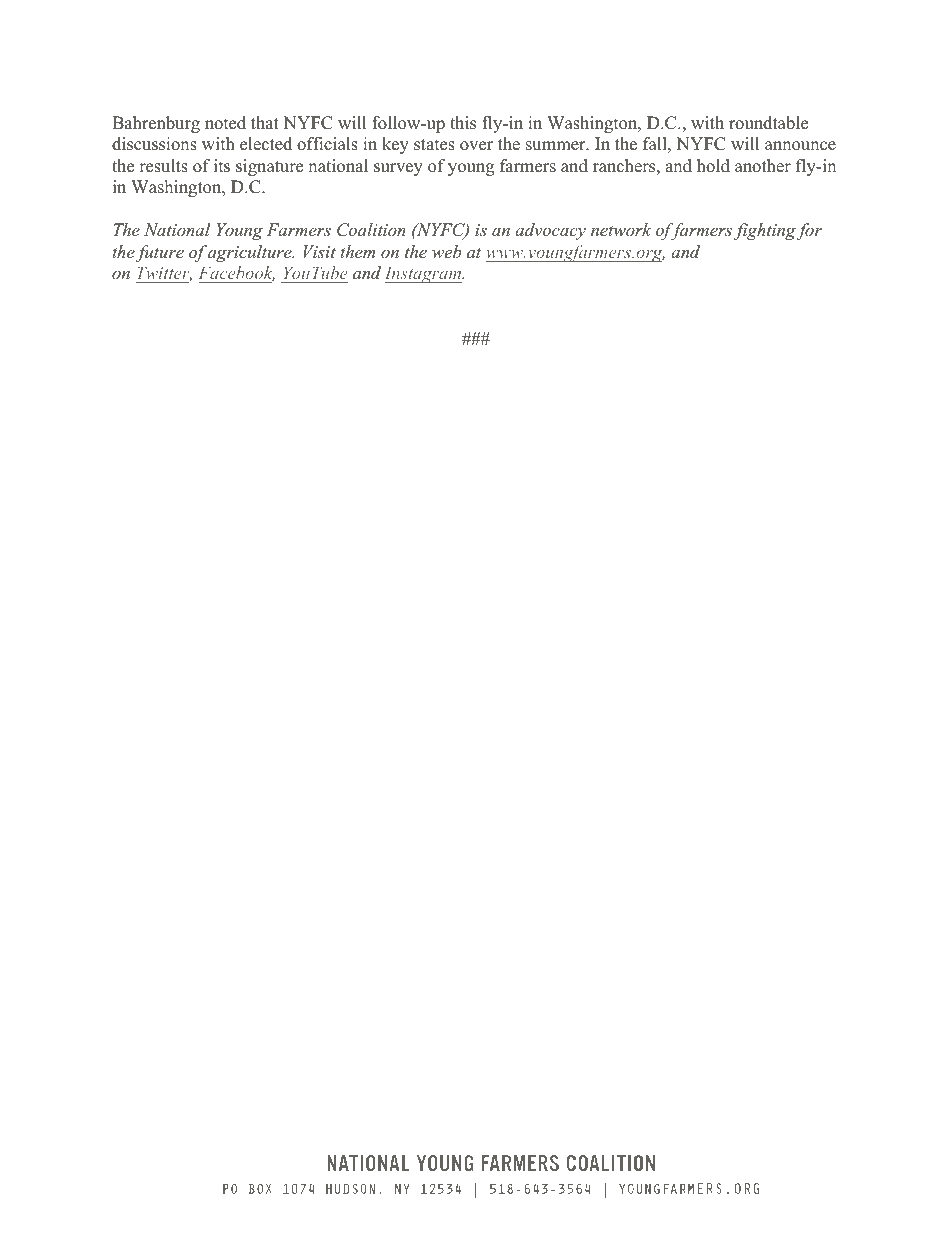 The width and height of the image is (952, 1233). Describe the element at coordinates (225, 123) in the image. I see `noted` at that location.
